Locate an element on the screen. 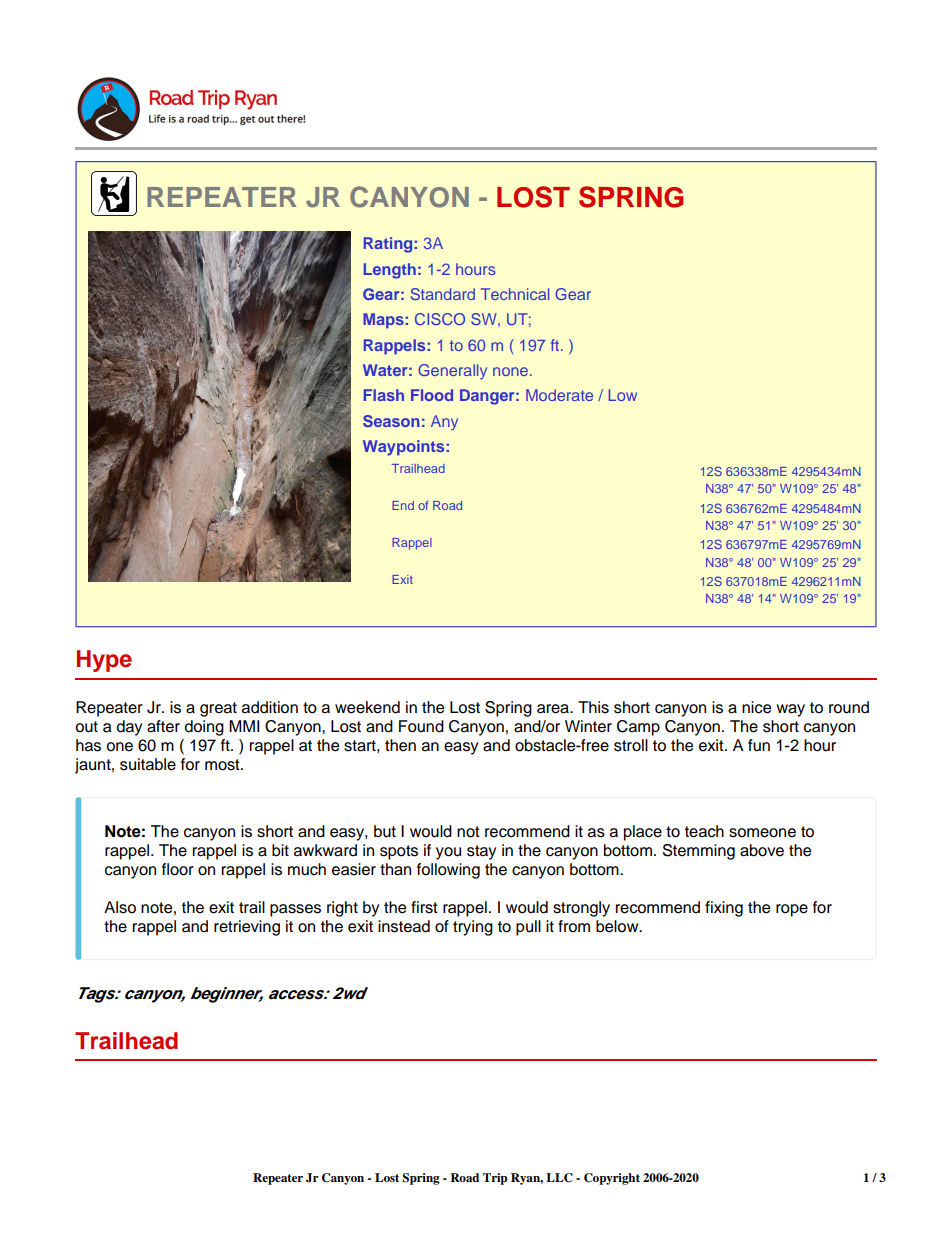 Image resolution: width=952 pixels, height=1233 pixels. Technical is located at coordinates (515, 294).
